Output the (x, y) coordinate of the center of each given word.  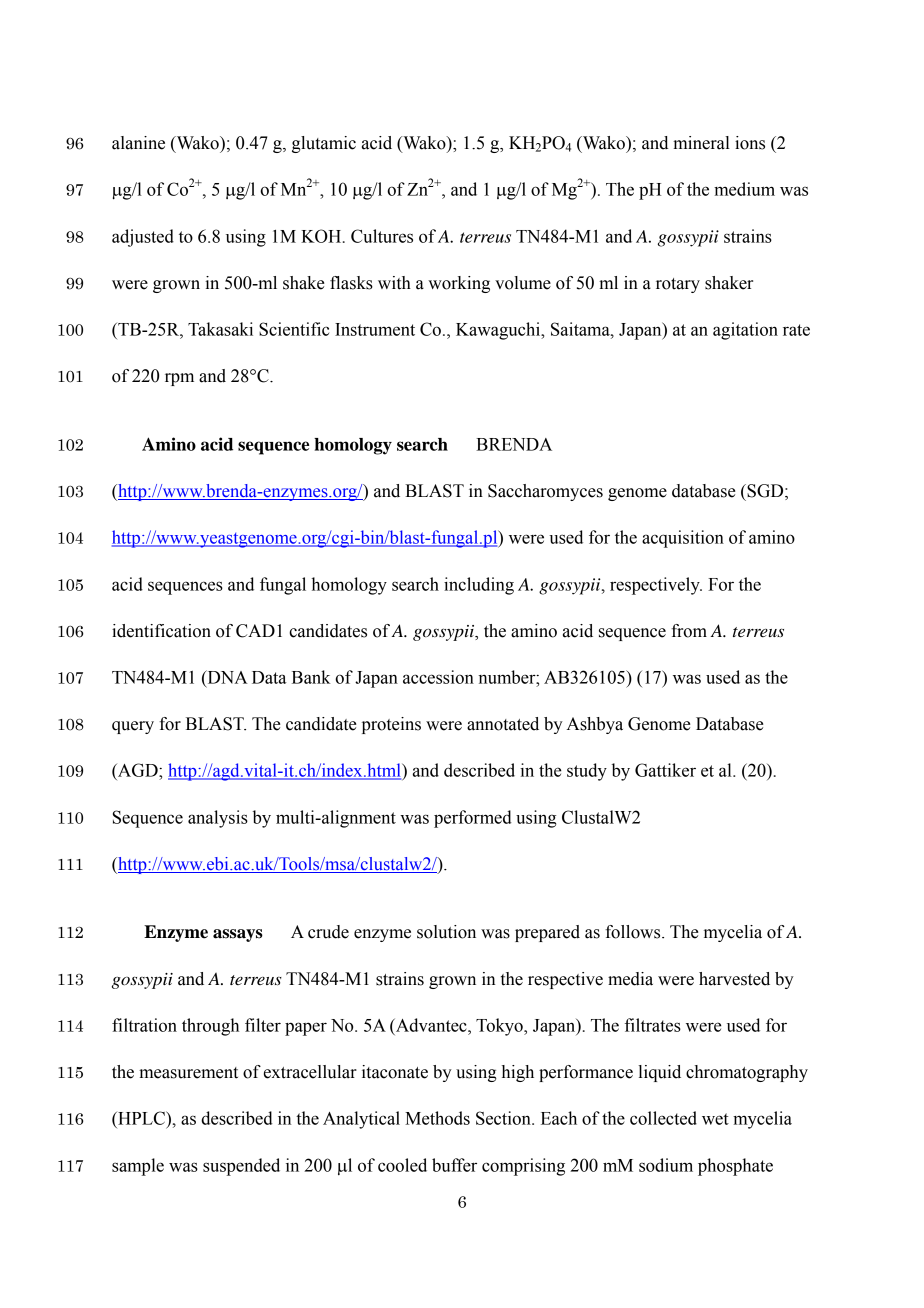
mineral (701, 143)
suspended (241, 1167)
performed (473, 819)
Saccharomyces (545, 492)
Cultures (382, 236)
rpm (179, 379)
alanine (138, 143)
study (587, 772)
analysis (218, 819)
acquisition (683, 539)
